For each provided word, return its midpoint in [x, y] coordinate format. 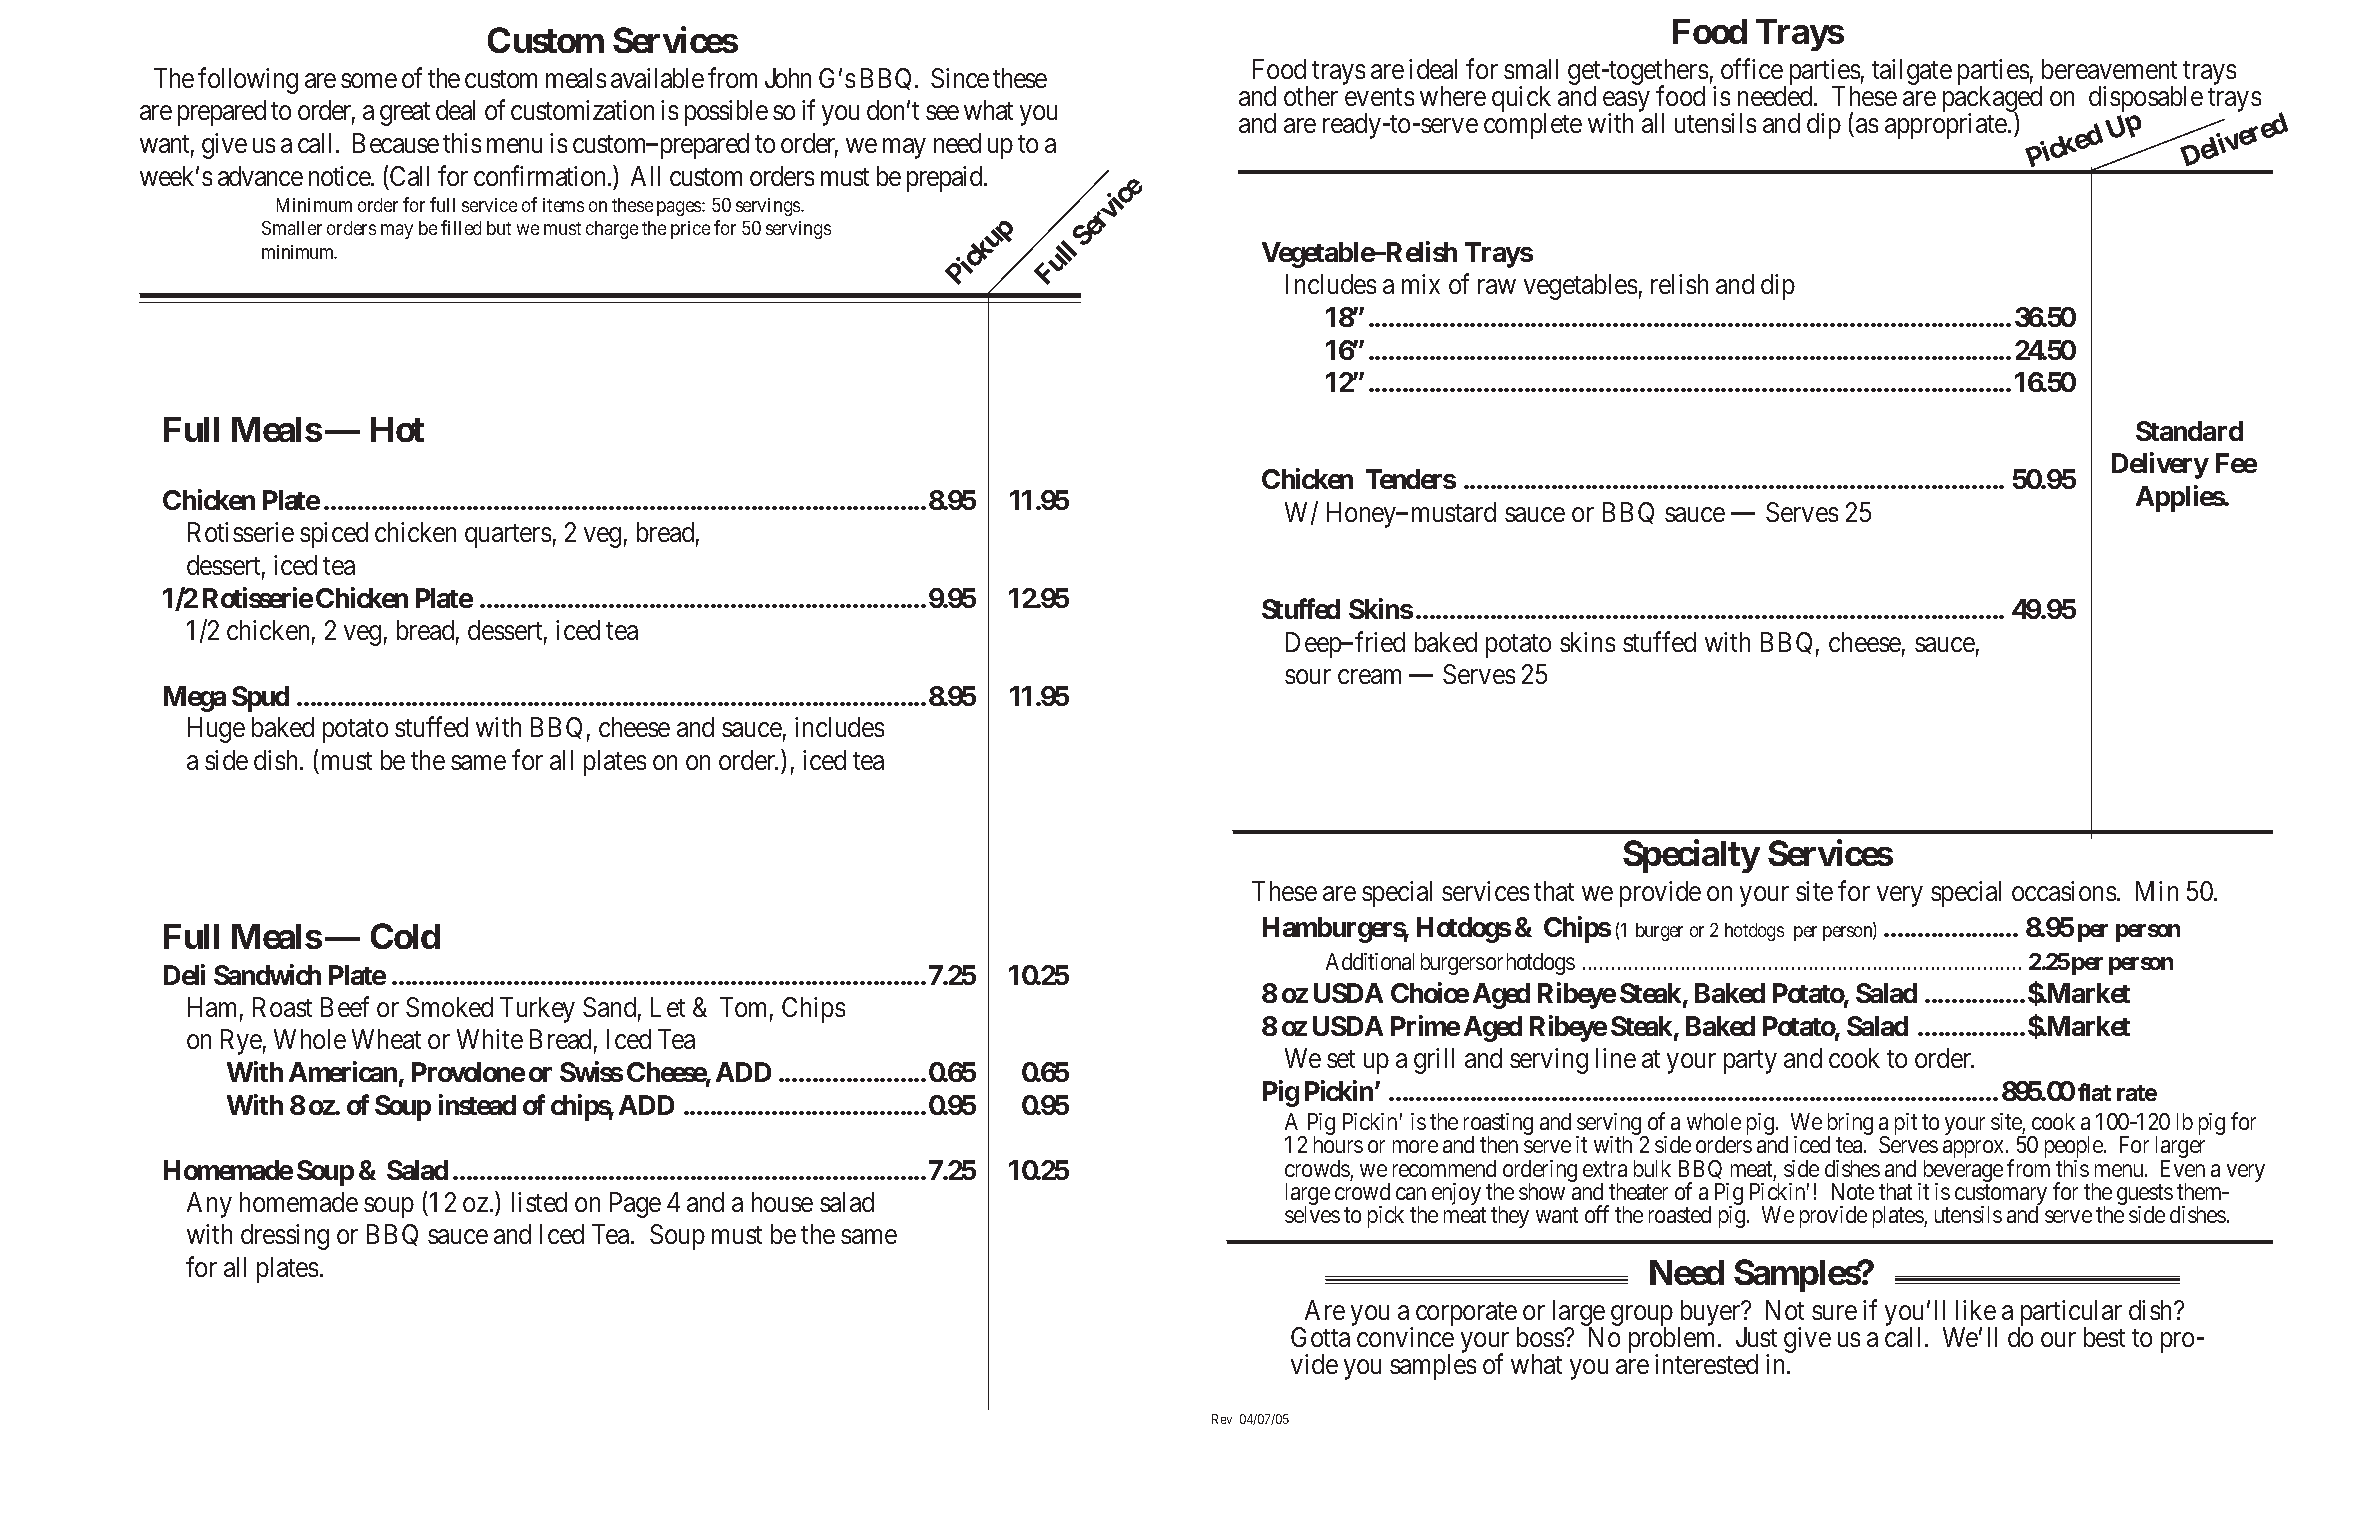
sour [1308, 677]
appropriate [1947, 126]
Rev [1222, 1419]
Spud [260, 699]
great [405, 114]
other [1311, 96]
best [2104, 1337]
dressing [285, 1237]
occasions [2064, 891]
